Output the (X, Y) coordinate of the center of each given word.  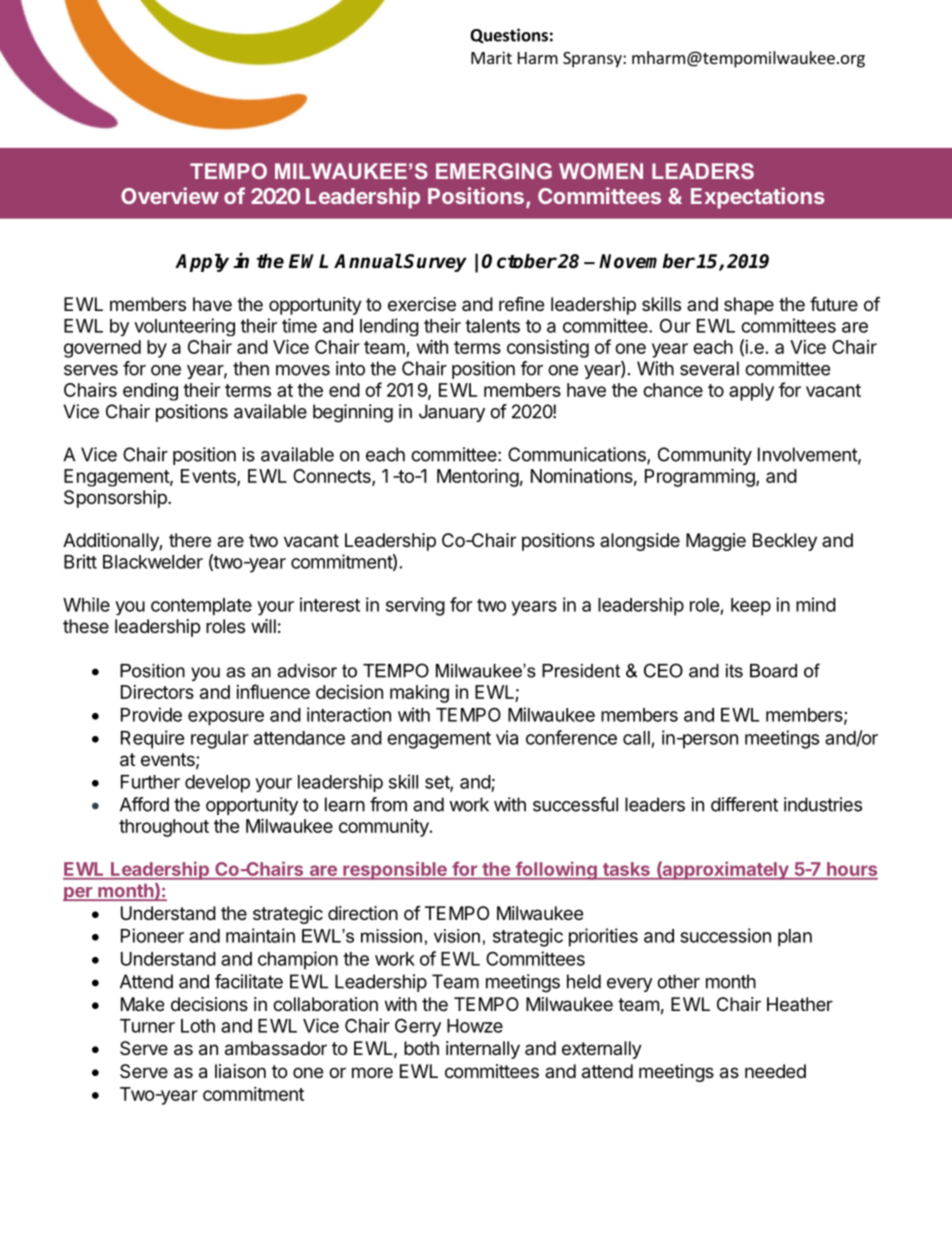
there (190, 540)
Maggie (716, 542)
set (438, 783)
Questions (509, 36)
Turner (147, 1026)
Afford (144, 804)
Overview (170, 195)
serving (415, 606)
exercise (422, 304)
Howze (475, 1026)
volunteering (184, 327)
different (744, 804)
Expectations (758, 198)
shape (749, 306)
